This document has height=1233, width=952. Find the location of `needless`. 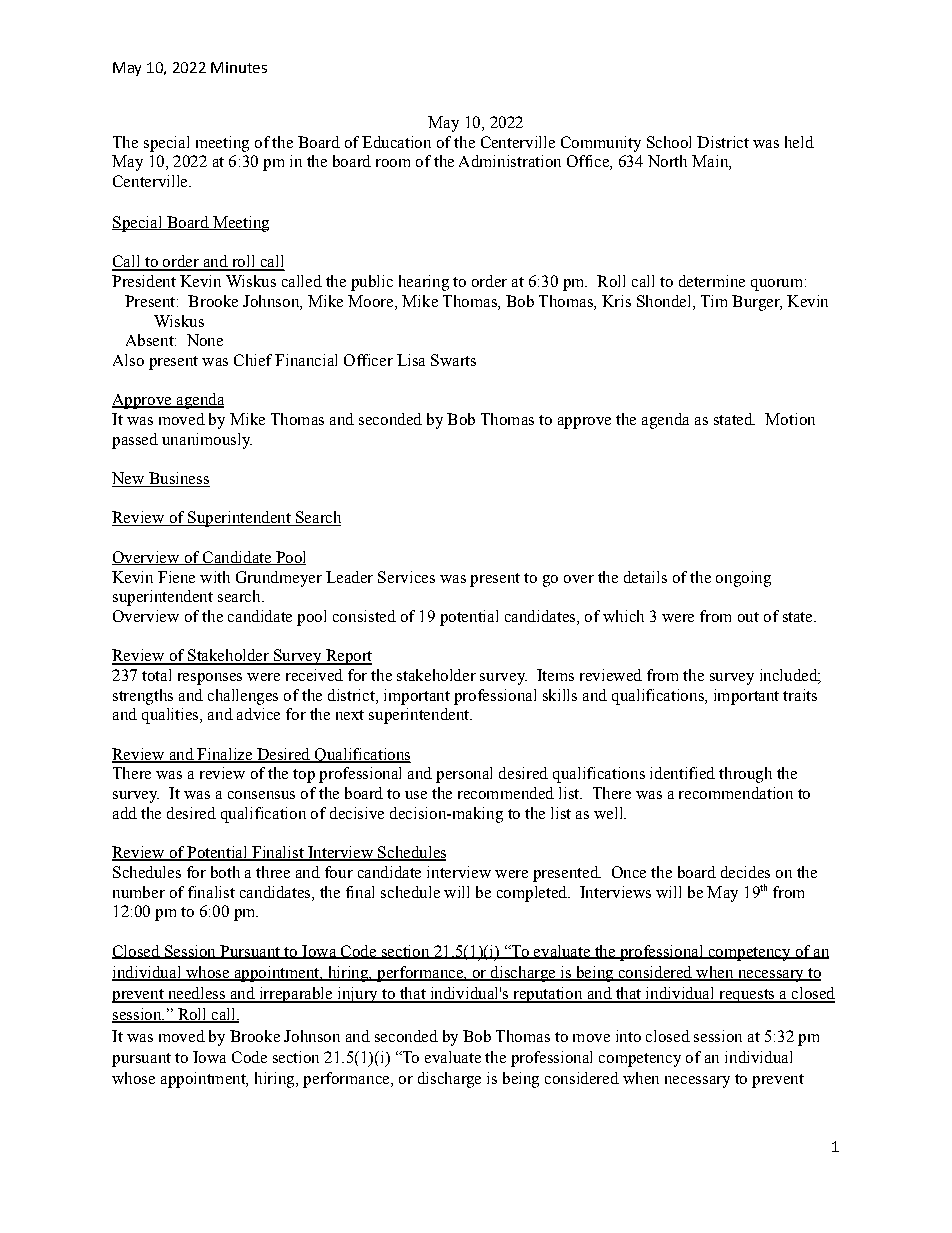

needless is located at coordinates (196, 994).
